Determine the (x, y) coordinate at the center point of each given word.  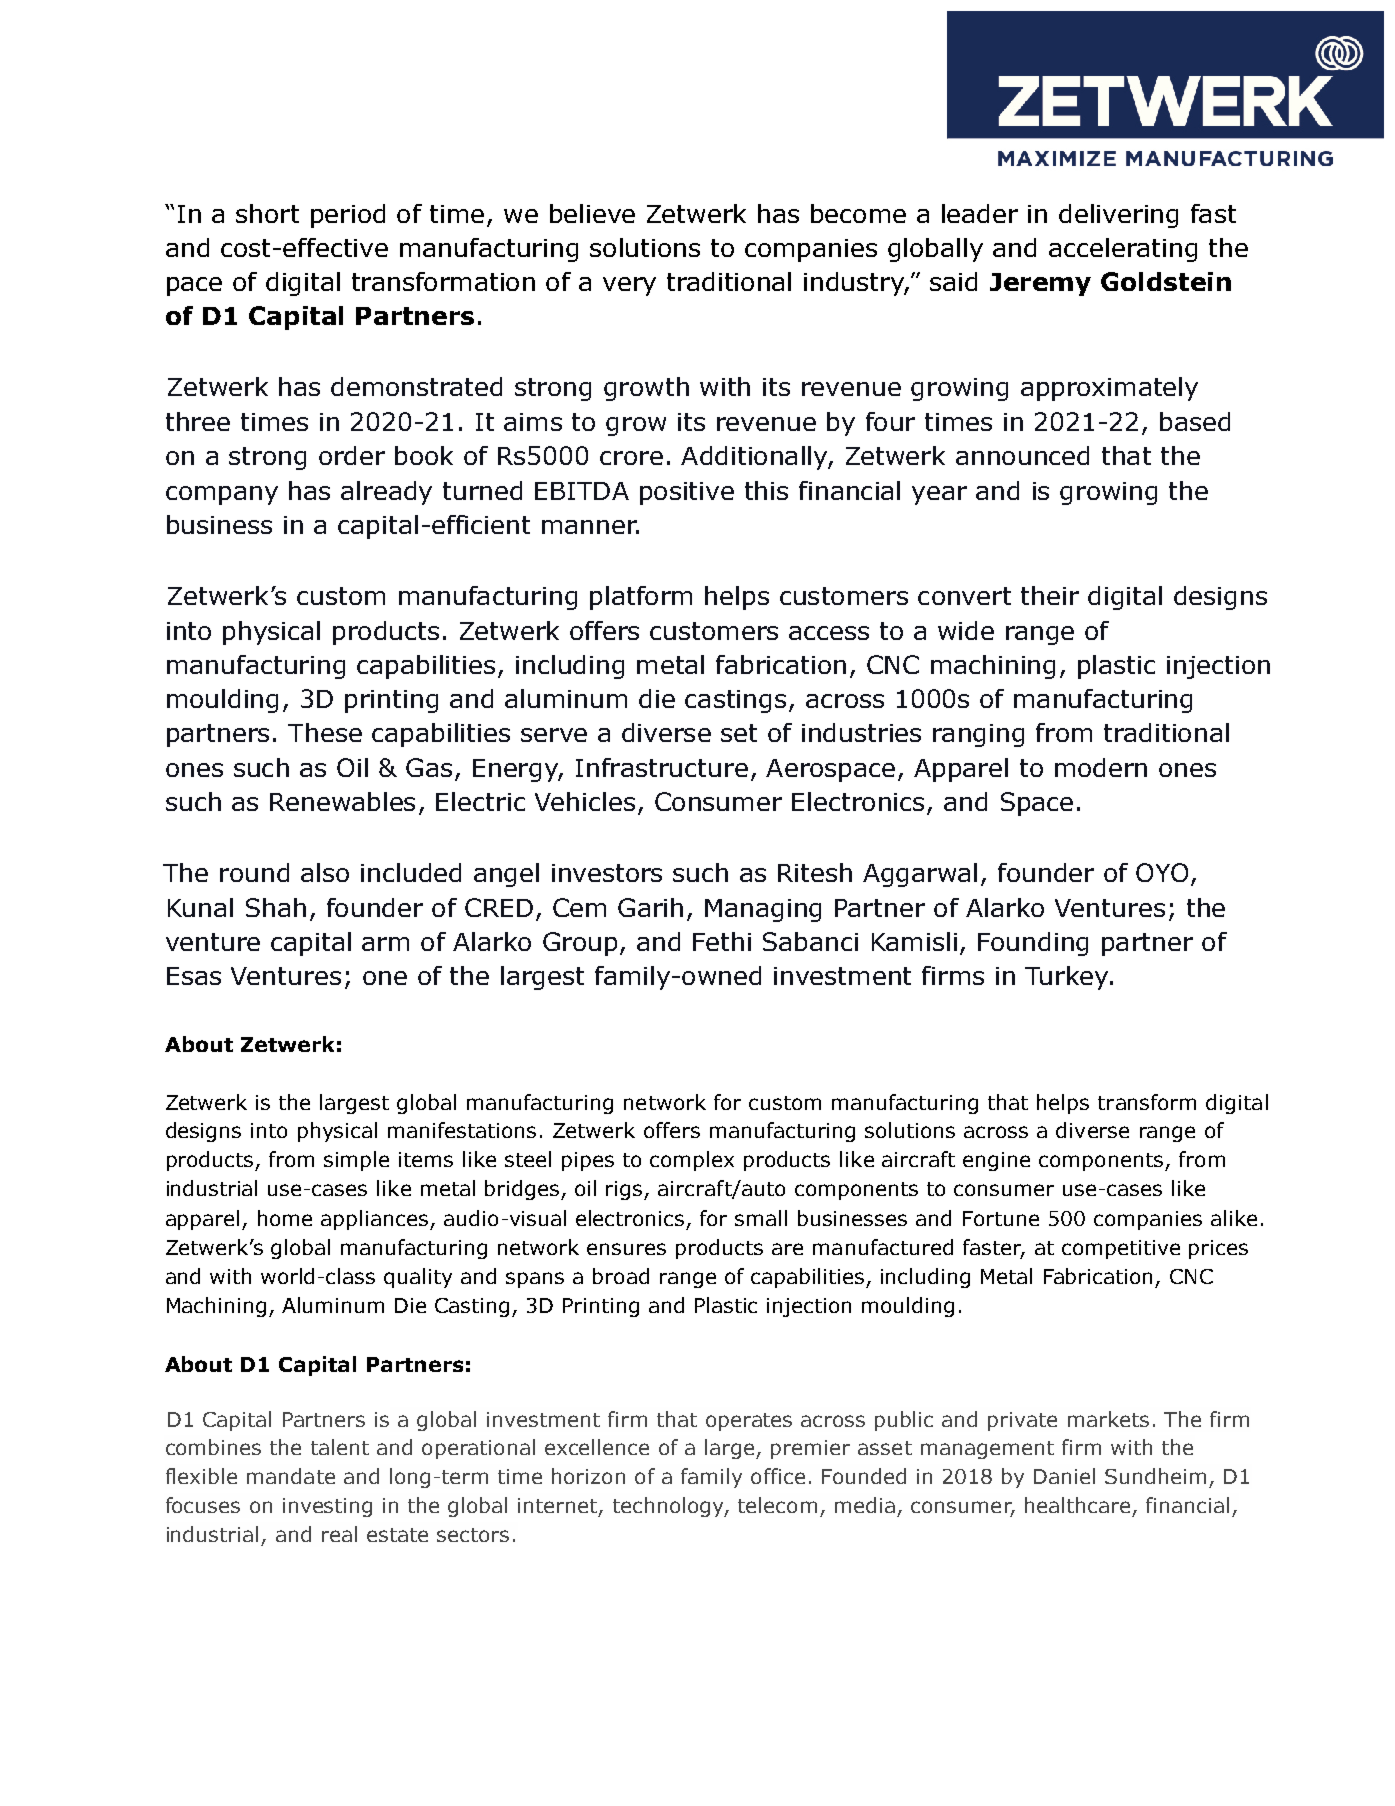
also (325, 872)
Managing (763, 910)
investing (327, 1507)
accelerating (1123, 250)
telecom (777, 1505)
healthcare (1077, 1505)
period (348, 216)
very (629, 286)
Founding (1033, 944)
